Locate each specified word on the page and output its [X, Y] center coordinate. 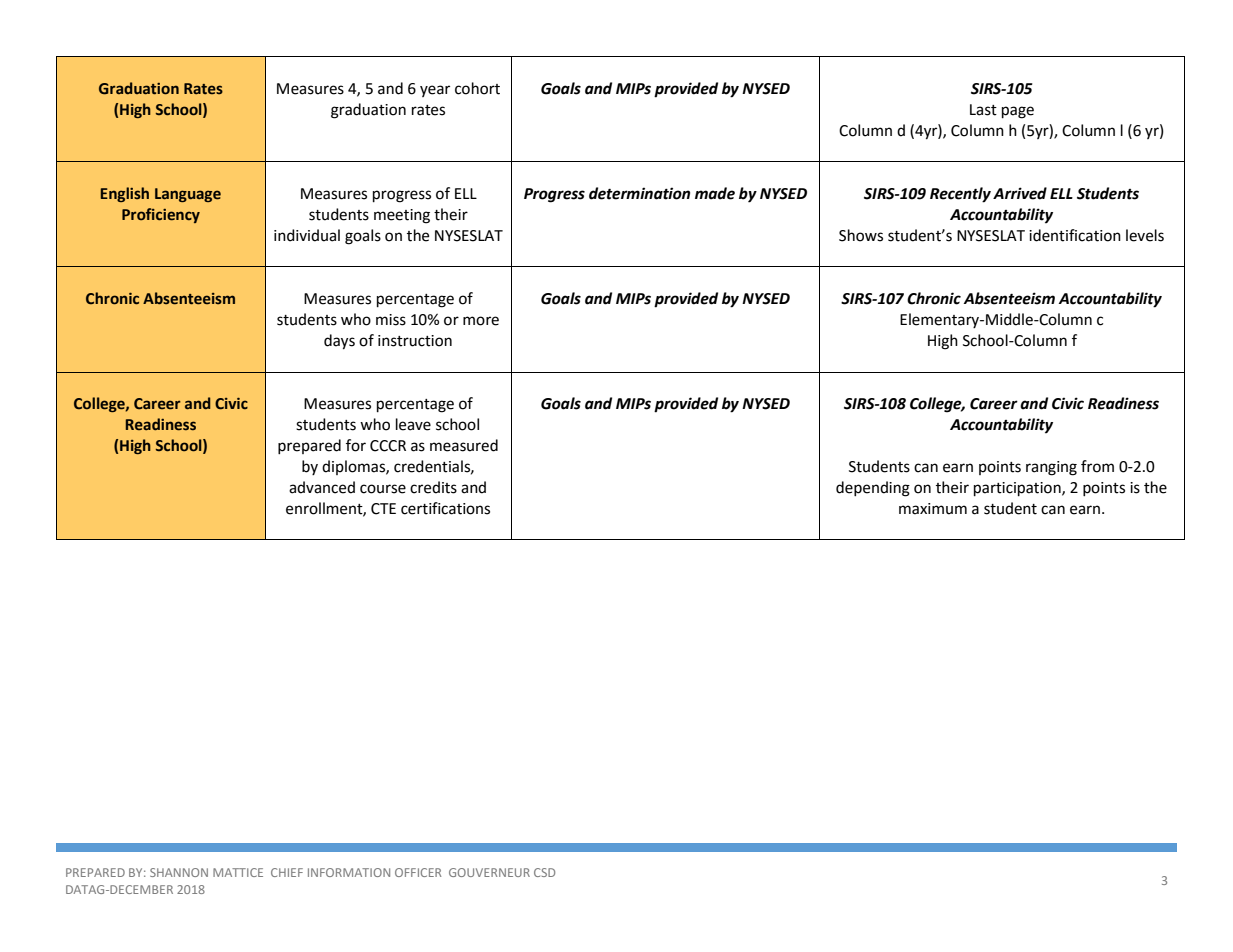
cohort [477, 88]
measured [464, 445]
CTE [383, 509]
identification [1075, 235]
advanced [322, 487]
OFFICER [418, 872]
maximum [933, 509]
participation [1018, 489]
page [1018, 112]
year [435, 91]
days [339, 342]
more [481, 321]
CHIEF [287, 872]
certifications [445, 508]
